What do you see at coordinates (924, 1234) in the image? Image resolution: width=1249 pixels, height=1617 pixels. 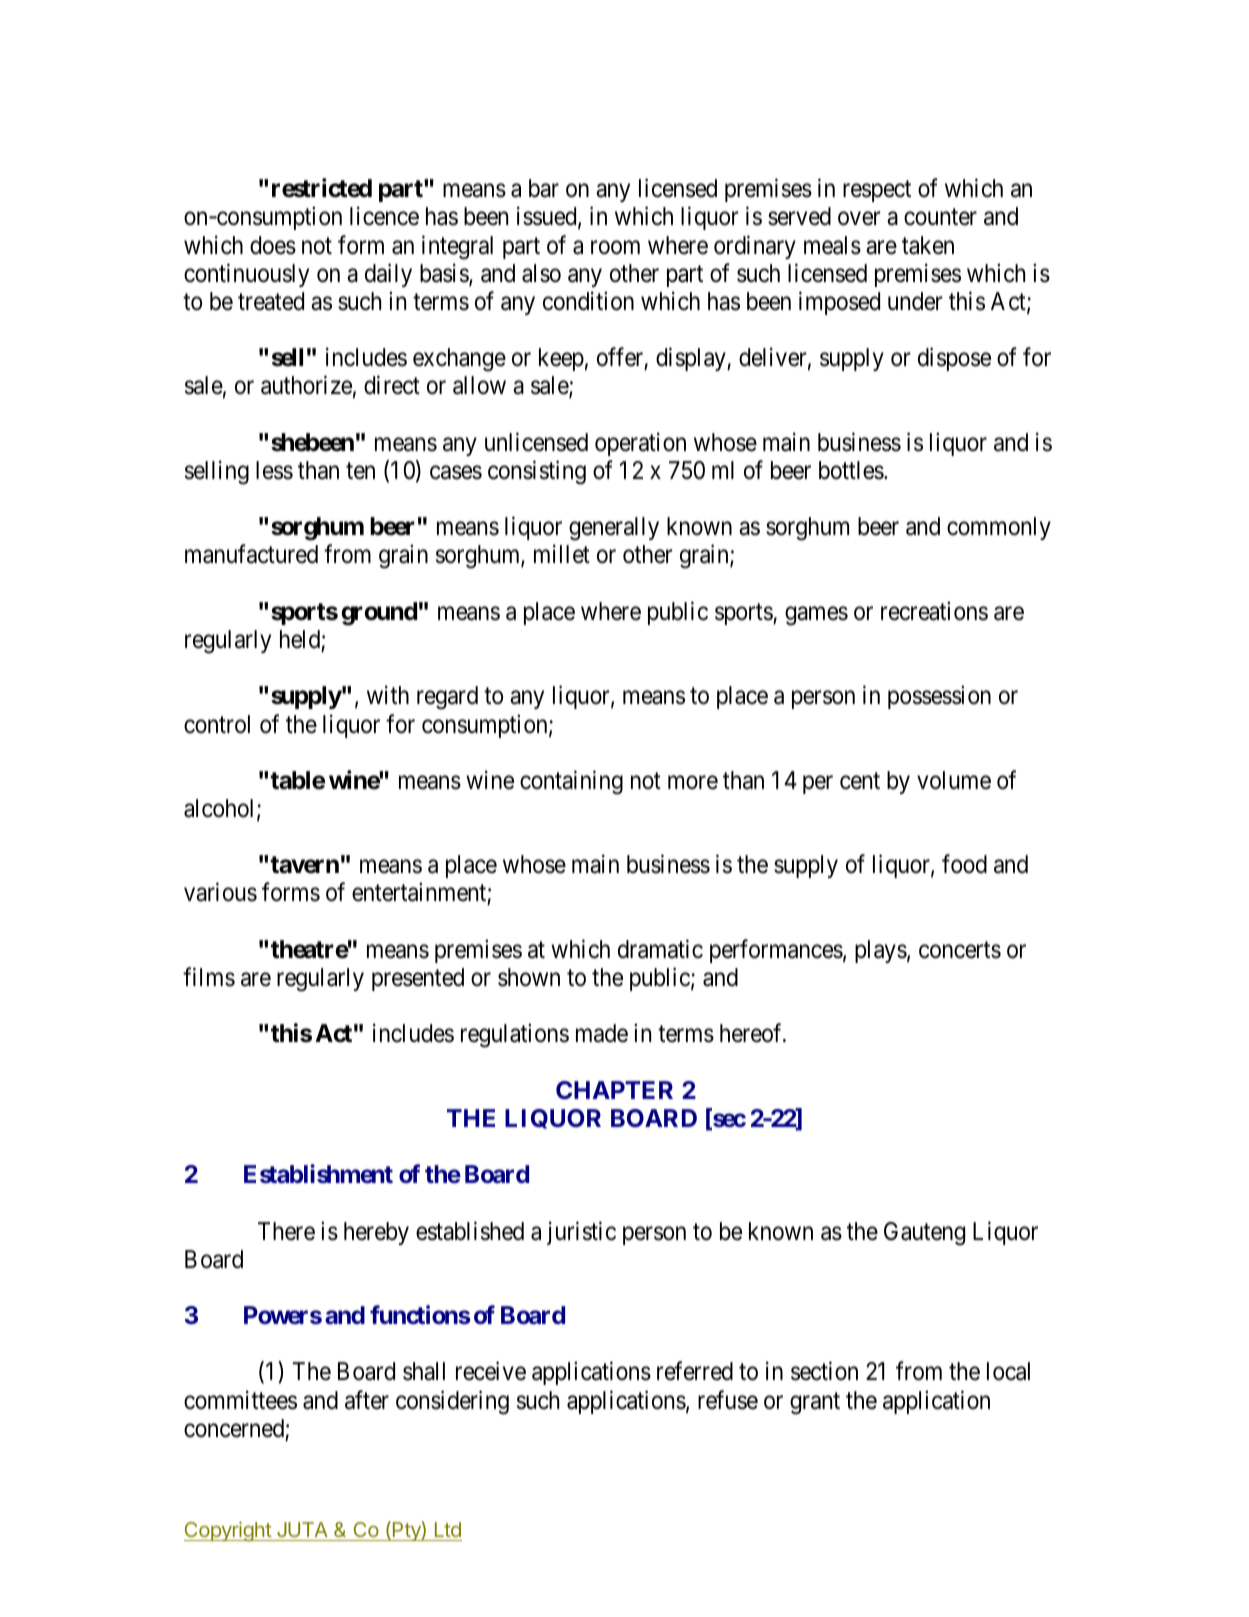 I see `Gauteng` at bounding box center [924, 1234].
